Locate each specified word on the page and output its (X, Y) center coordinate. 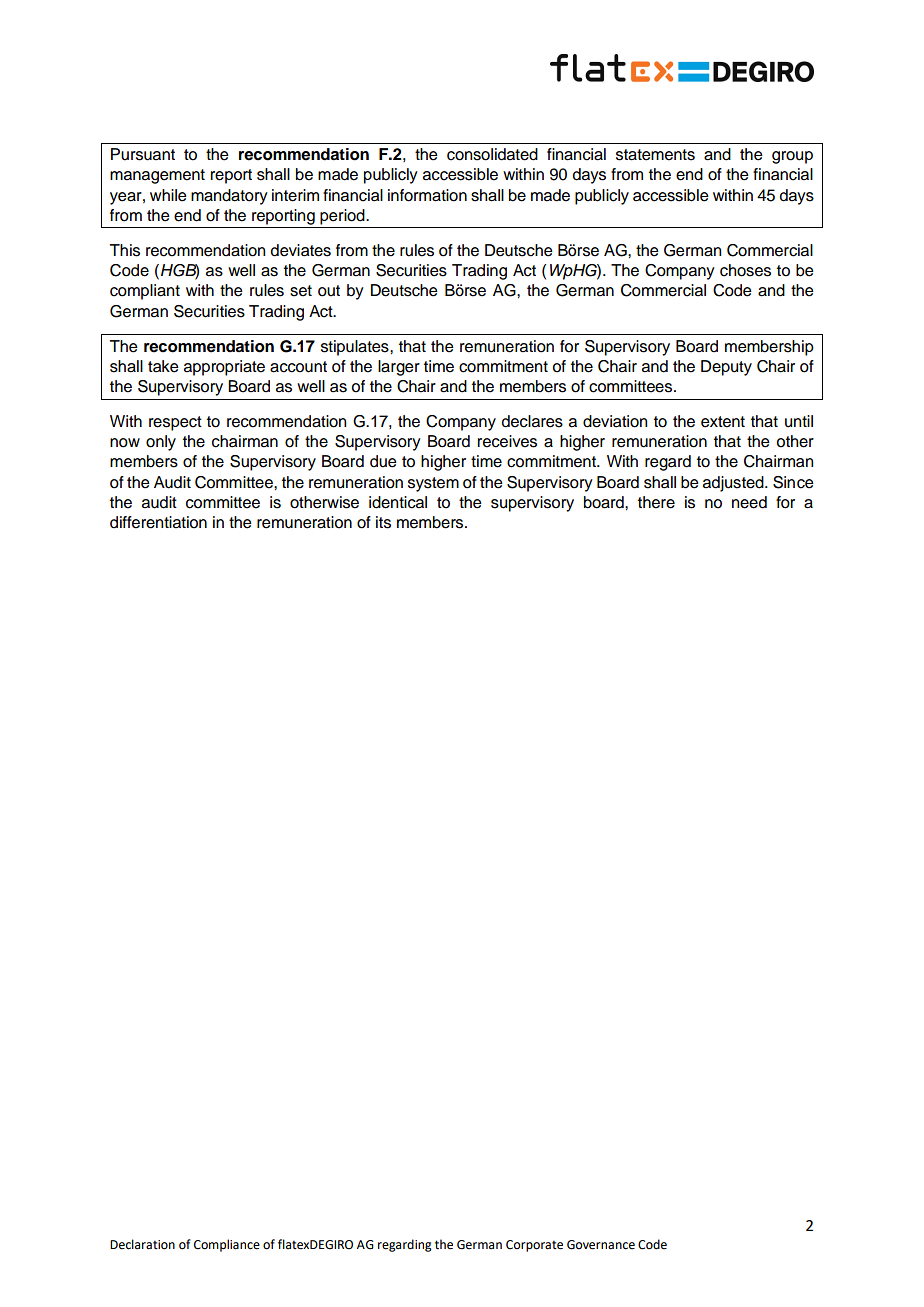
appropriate (224, 368)
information (427, 195)
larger (399, 368)
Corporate (534, 1246)
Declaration (142, 1244)
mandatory (229, 197)
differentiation (158, 522)
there (656, 502)
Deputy (726, 368)
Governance (601, 1245)
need (749, 502)
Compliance (227, 1245)
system (433, 484)
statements (655, 155)
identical (398, 502)
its (383, 522)
